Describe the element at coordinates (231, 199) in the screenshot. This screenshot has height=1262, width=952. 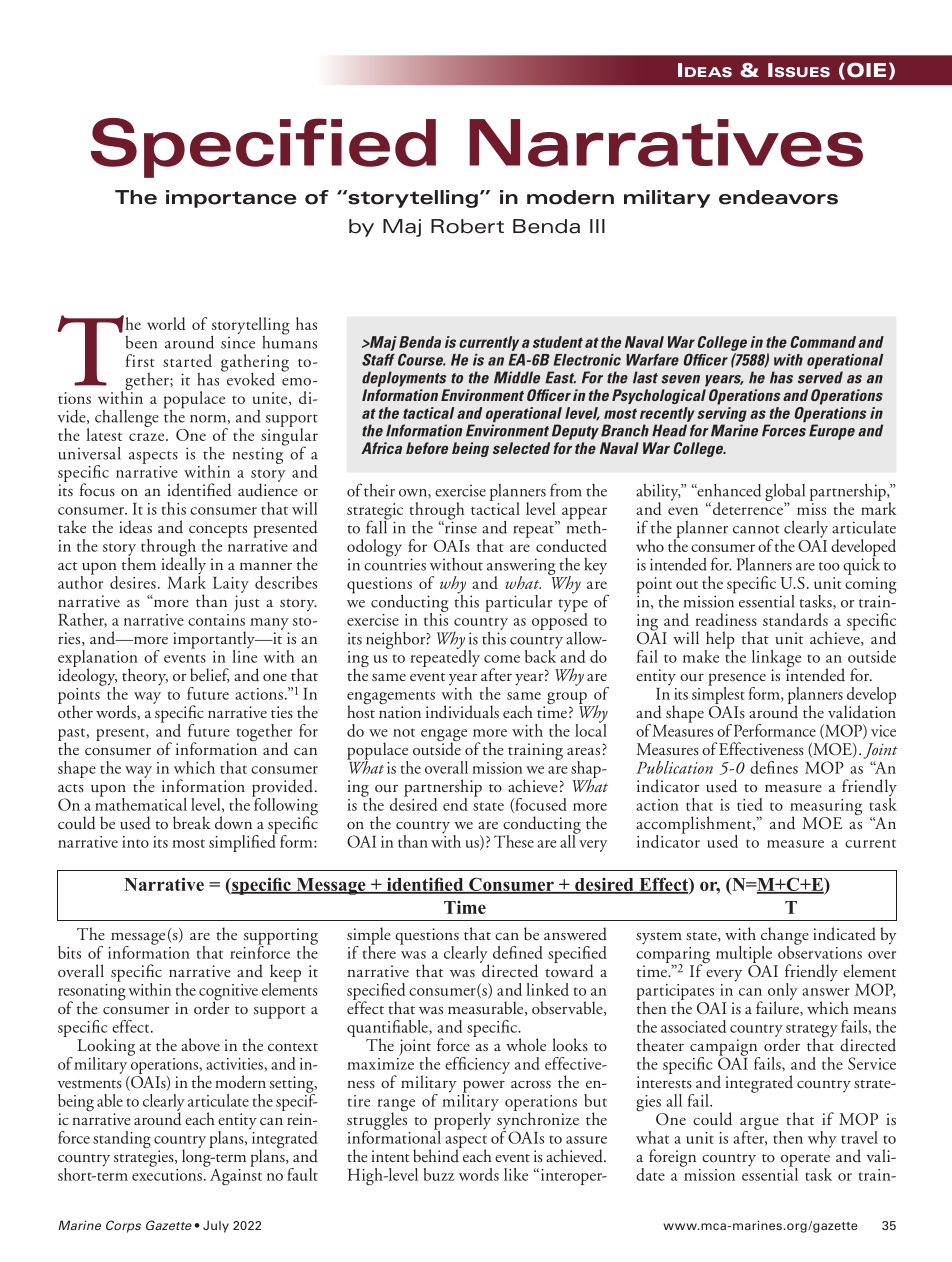
I see `importance` at that location.
